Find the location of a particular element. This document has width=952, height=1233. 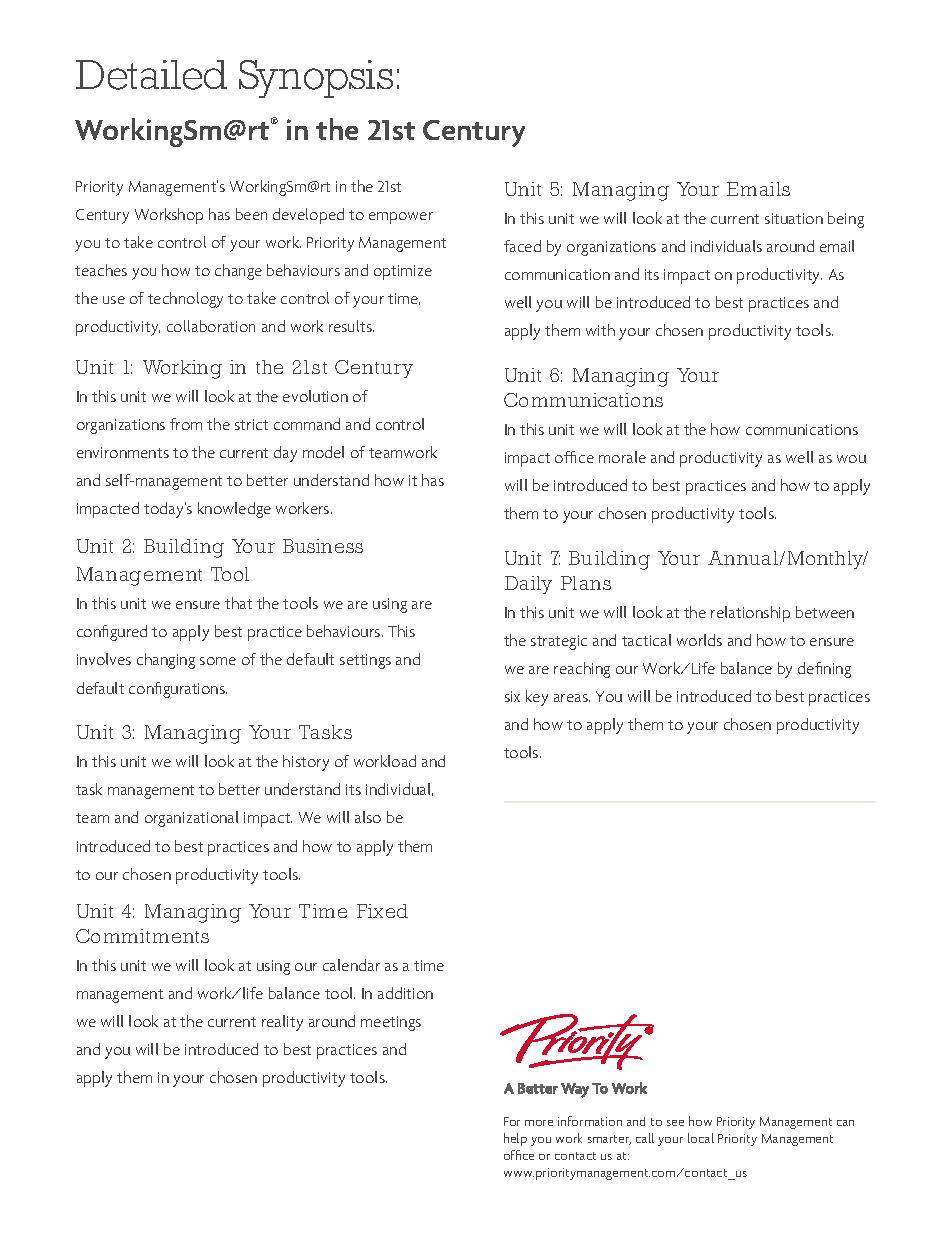

Synopsis is located at coordinates (316, 79).
